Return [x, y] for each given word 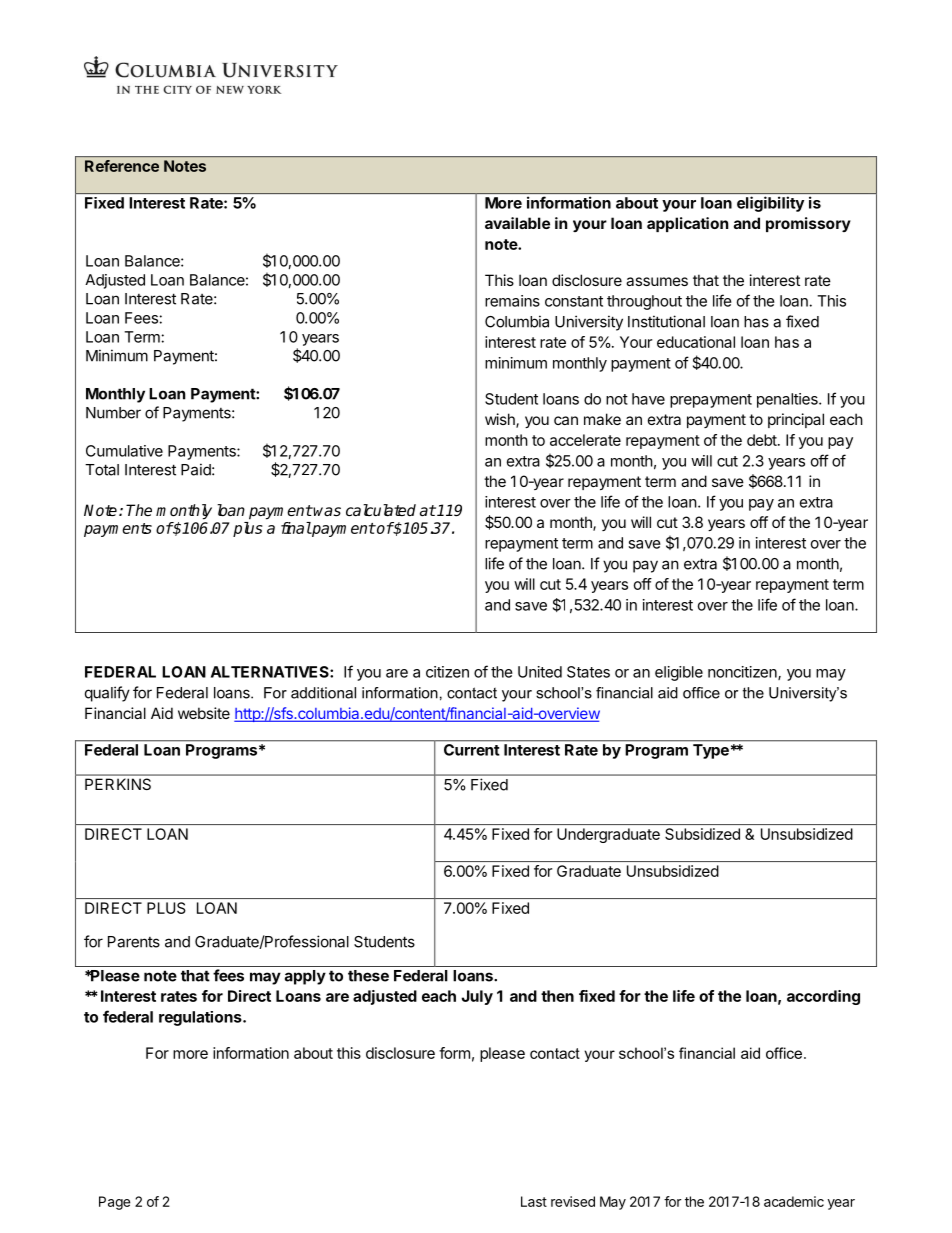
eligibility [770, 204]
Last [534, 1201]
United [540, 672]
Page [114, 1203]
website [204, 713]
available [517, 223]
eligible [679, 673]
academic [794, 1201]
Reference [122, 166]
